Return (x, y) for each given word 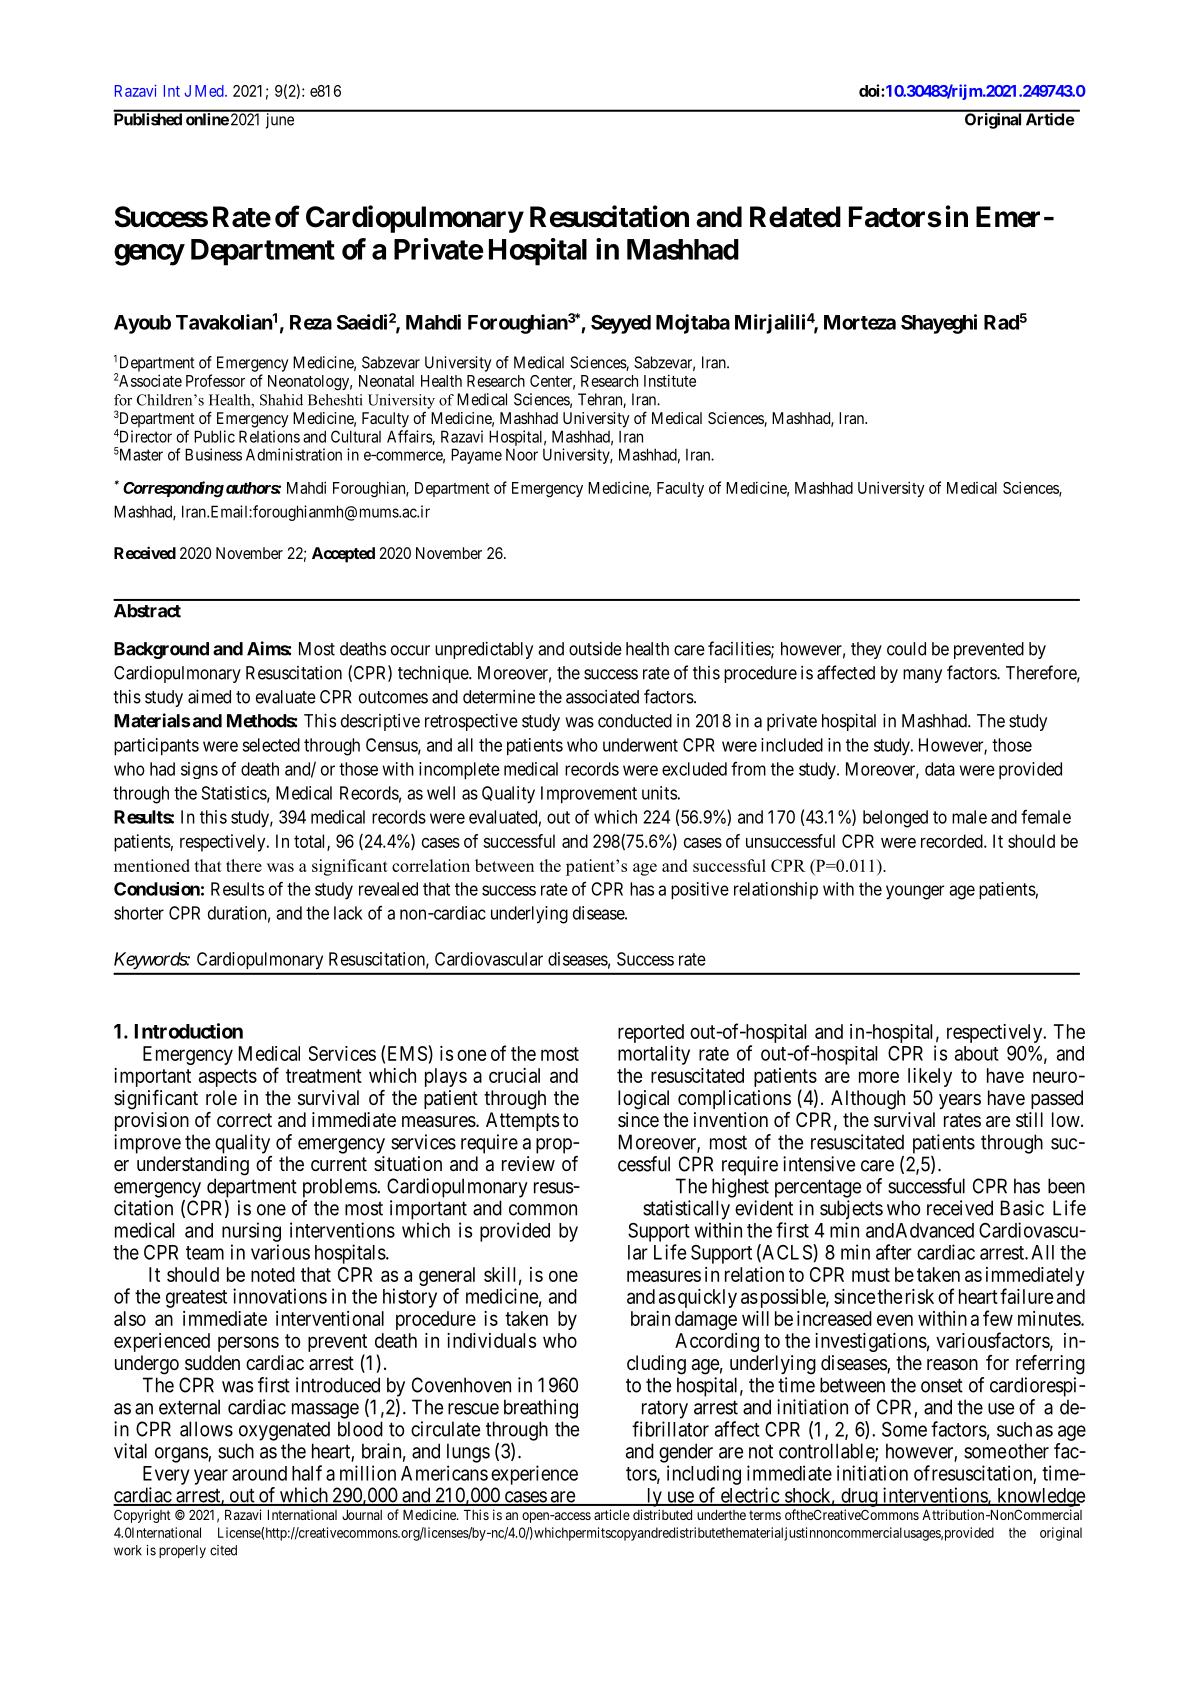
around (259, 1473)
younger (915, 892)
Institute (670, 380)
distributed (662, 1514)
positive (700, 890)
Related (795, 217)
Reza (311, 322)
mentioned (152, 865)
